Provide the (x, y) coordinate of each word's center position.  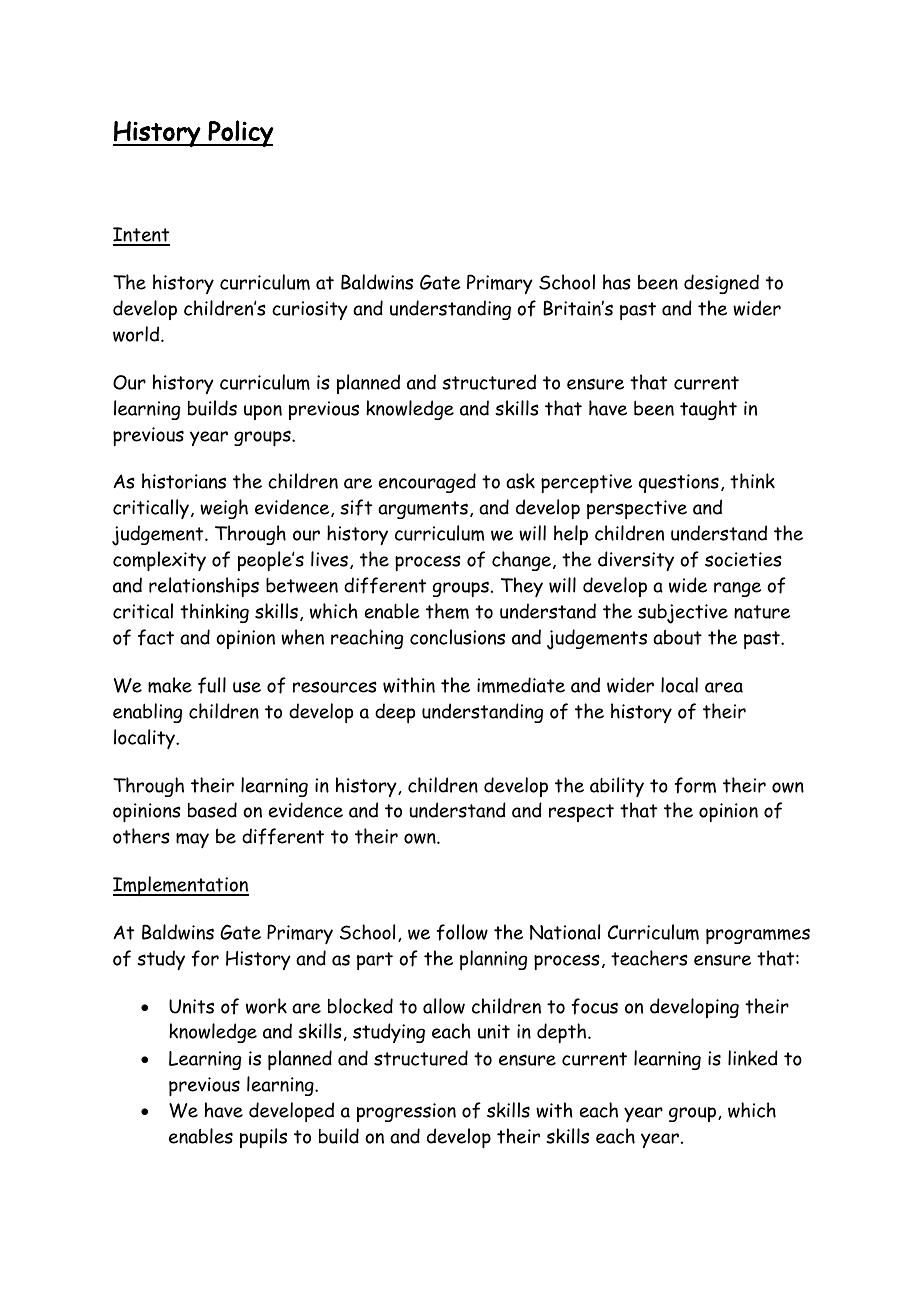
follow (462, 932)
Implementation (181, 886)
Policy (240, 133)
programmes (758, 936)
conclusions (457, 637)
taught (708, 410)
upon (263, 412)
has (617, 282)
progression (406, 1112)
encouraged (427, 483)
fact (156, 637)
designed (721, 284)
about (677, 637)
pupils (263, 1138)
